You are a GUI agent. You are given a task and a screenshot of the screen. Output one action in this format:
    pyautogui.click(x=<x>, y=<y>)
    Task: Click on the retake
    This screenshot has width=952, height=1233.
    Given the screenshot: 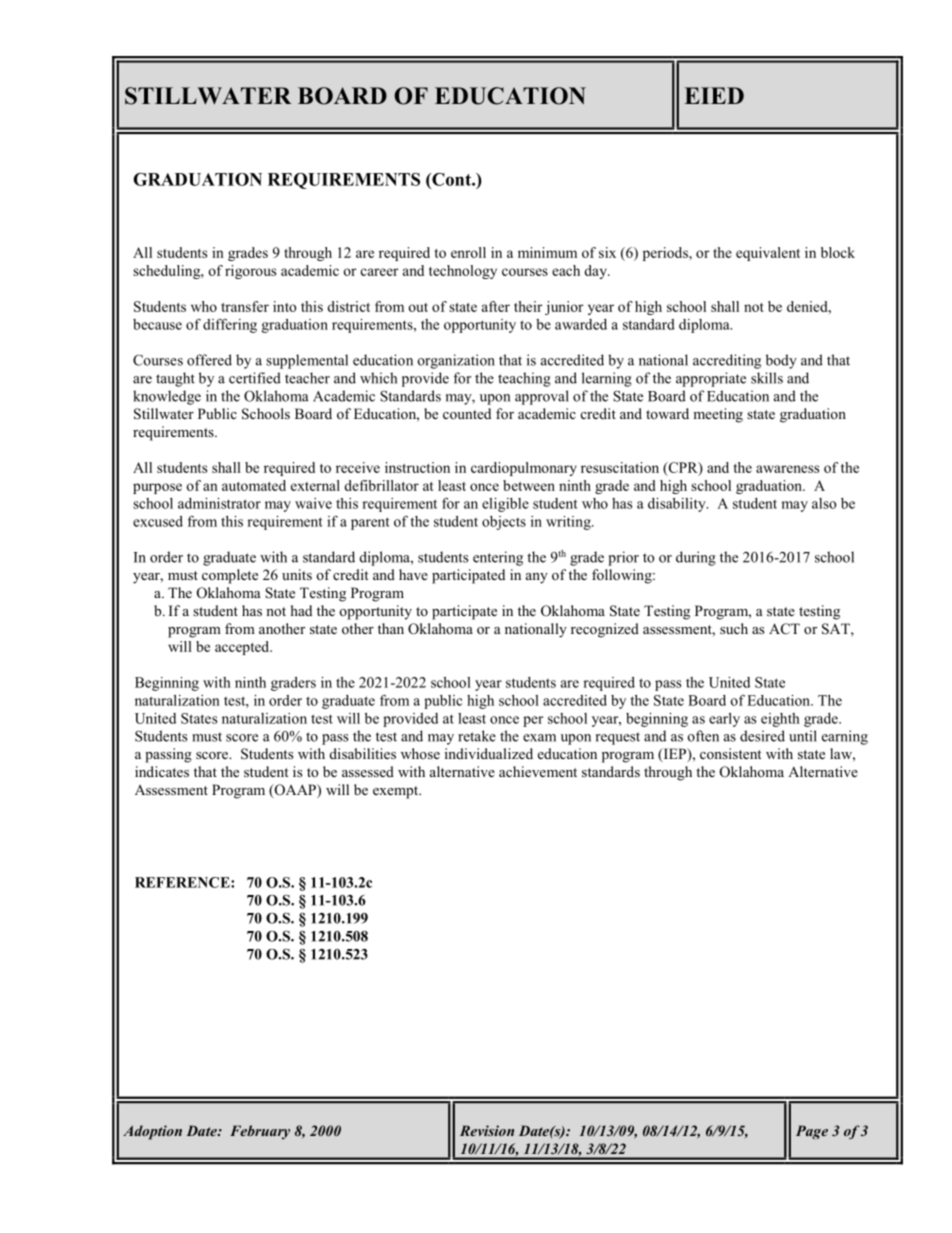 What is the action you would take?
    pyautogui.click(x=477, y=736)
